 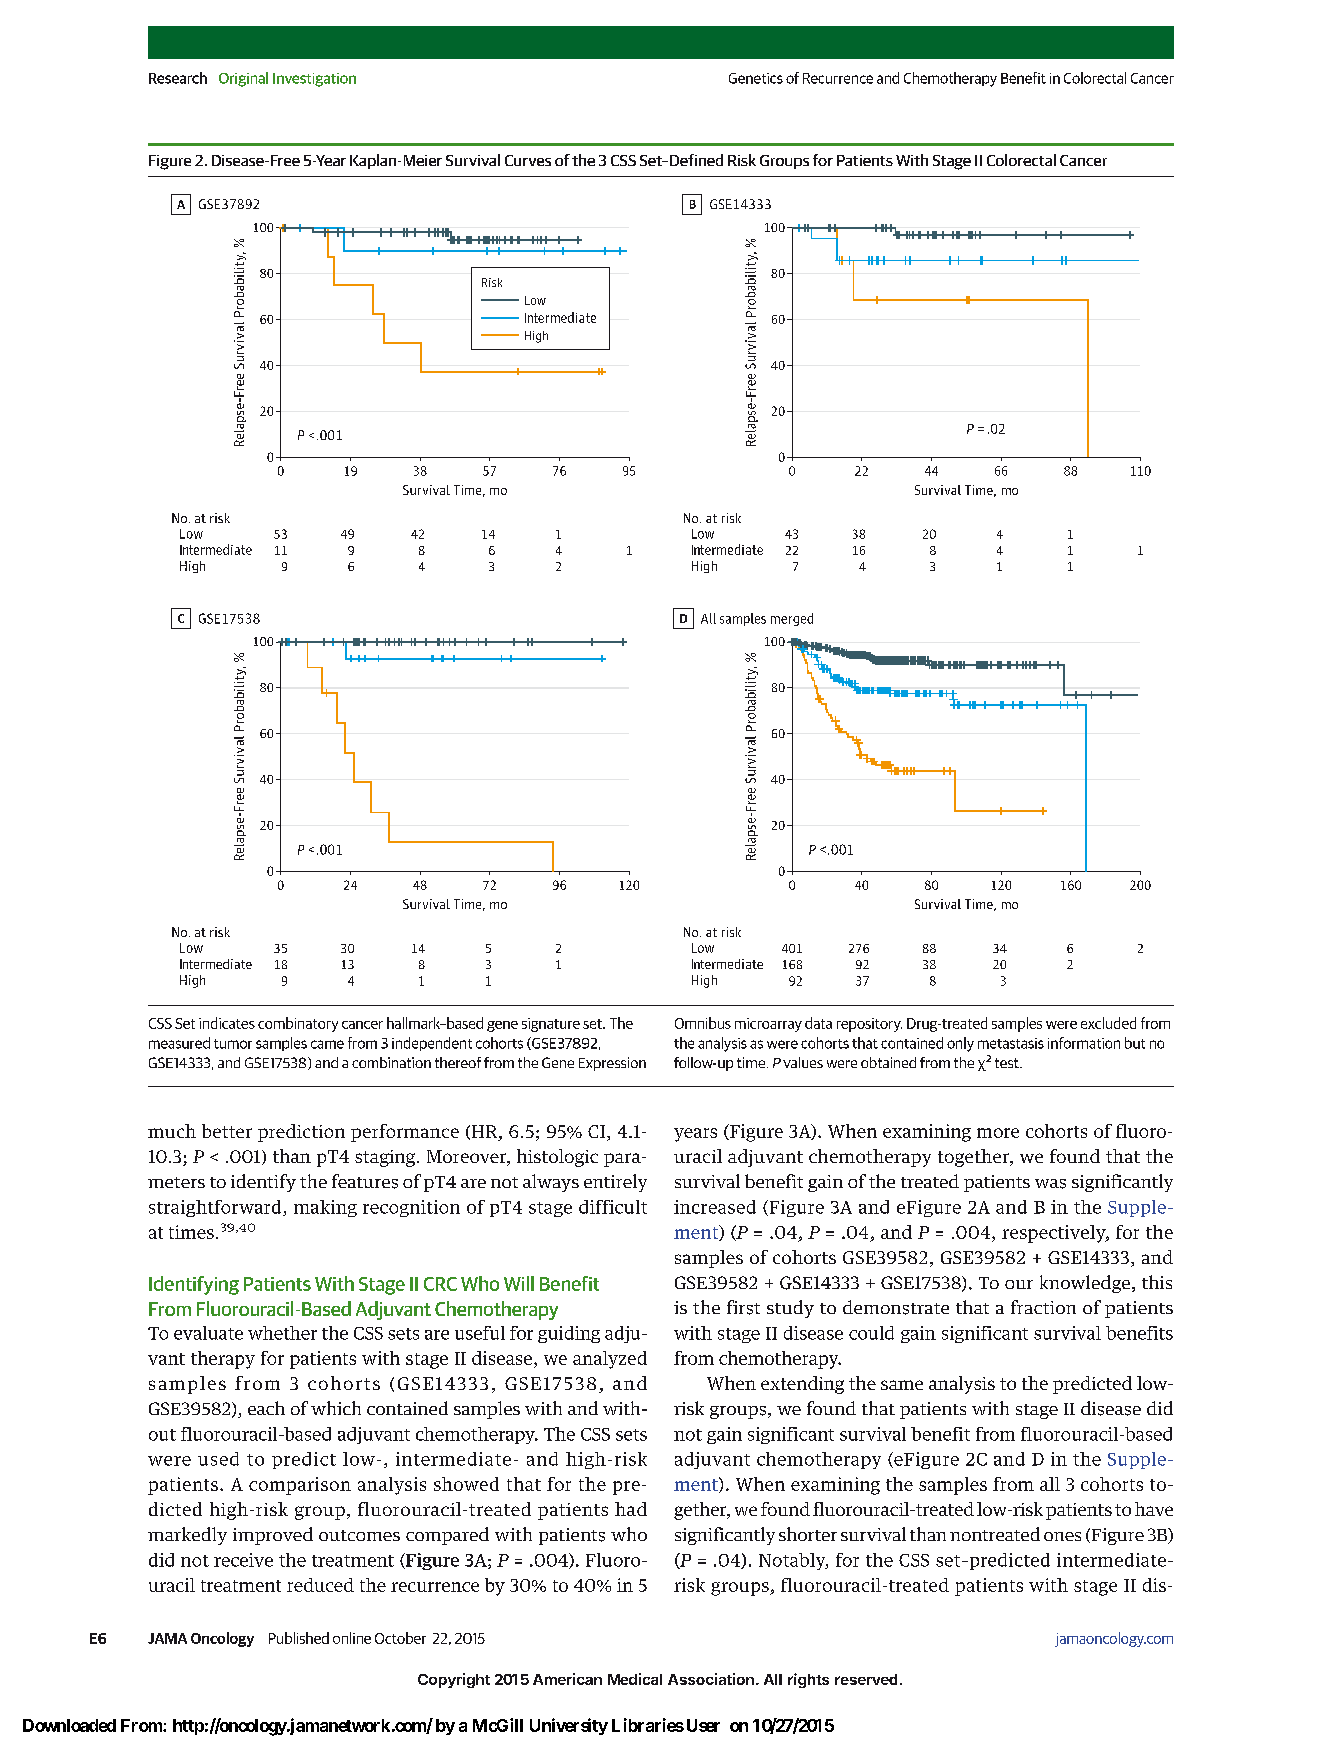 I want to click on excluded, so click(x=1108, y=1023).
